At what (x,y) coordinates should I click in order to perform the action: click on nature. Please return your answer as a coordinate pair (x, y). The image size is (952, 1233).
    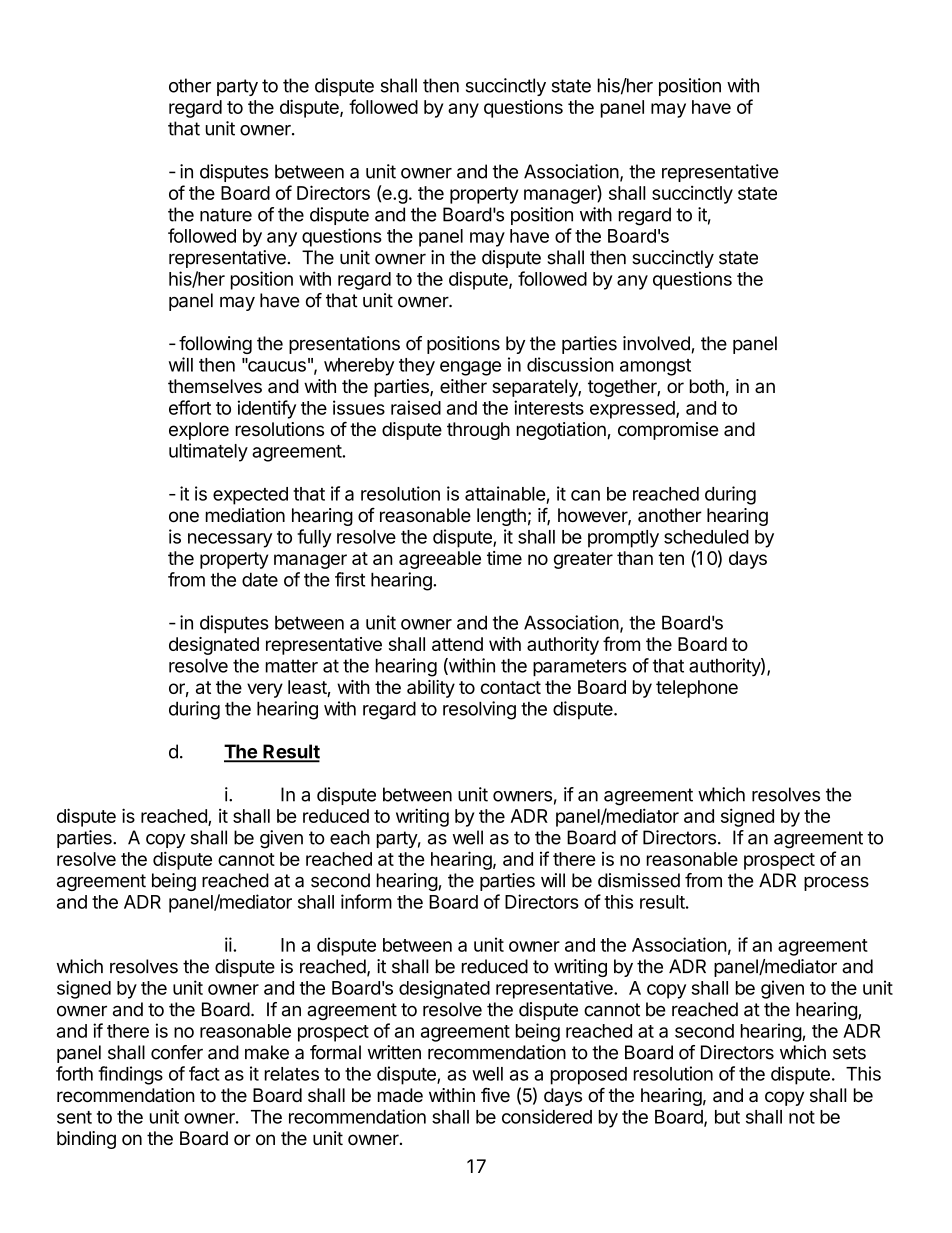
    Looking at the image, I should click on (226, 215).
